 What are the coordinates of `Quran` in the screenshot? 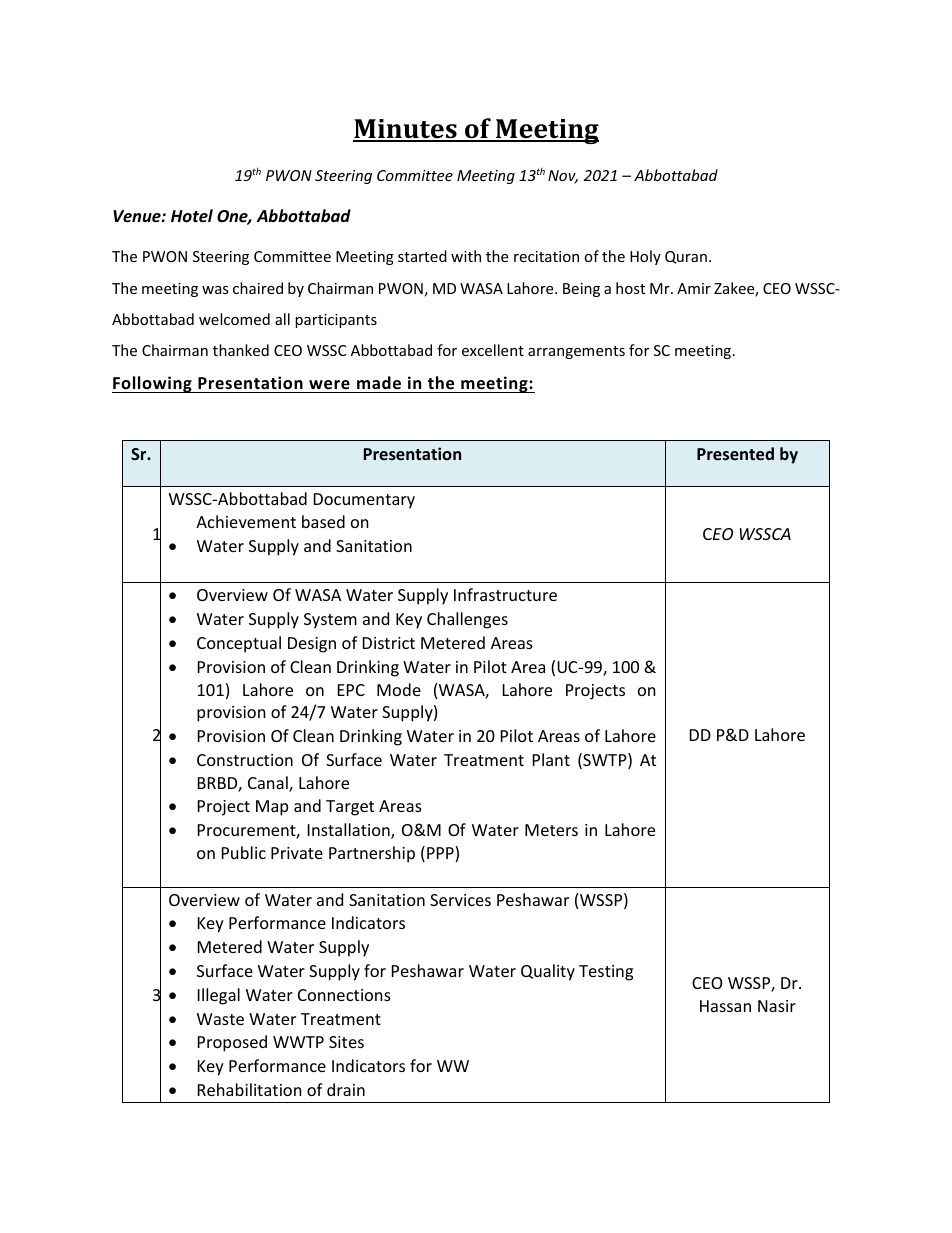 It's located at (686, 257).
